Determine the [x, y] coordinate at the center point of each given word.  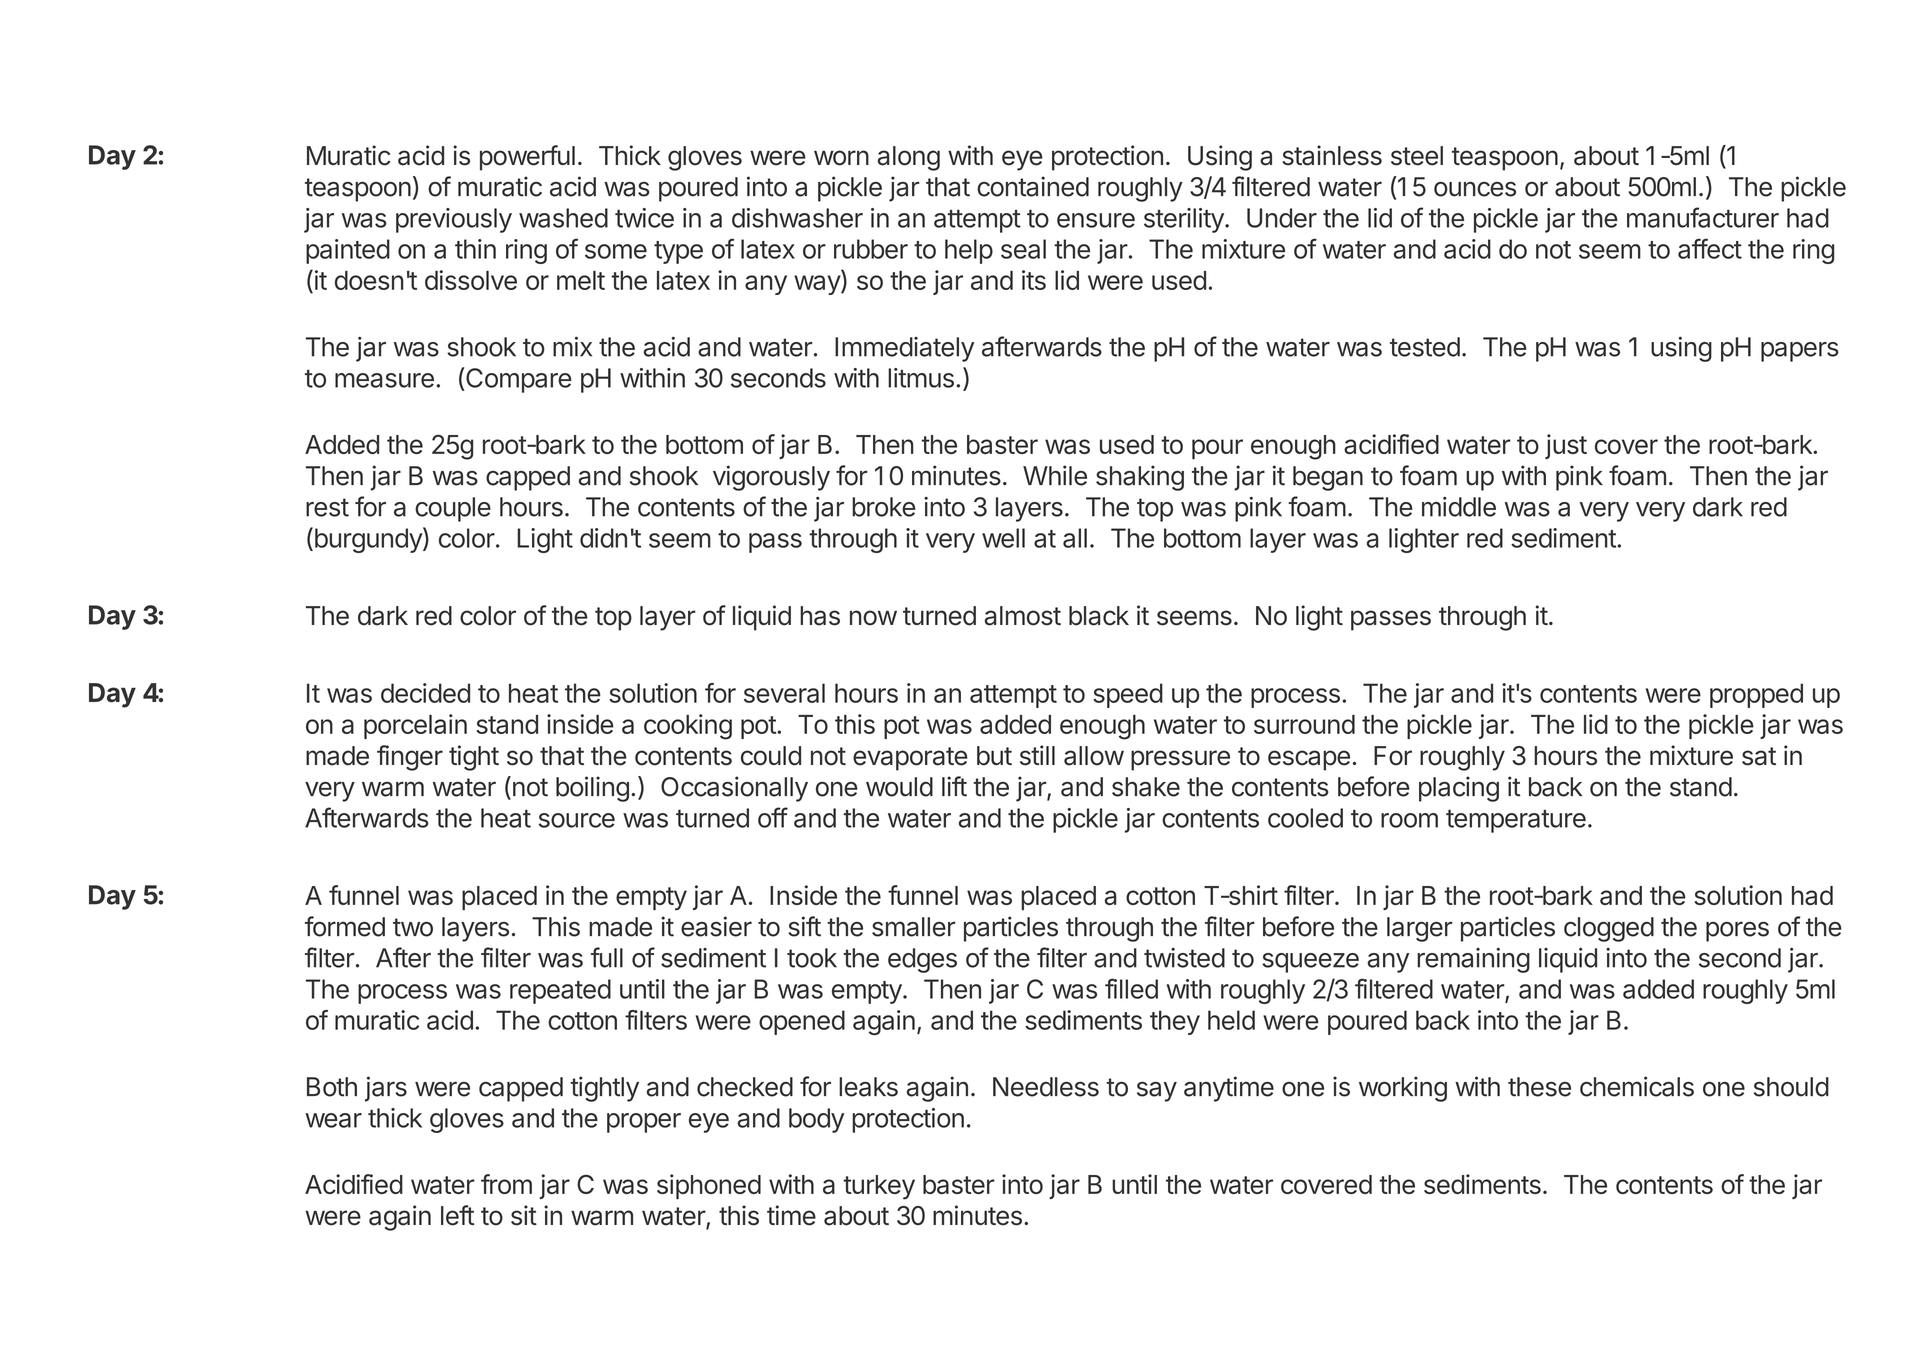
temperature [1516, 821]
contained [1033, 186]
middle [1459, 506]
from [506, 1184]
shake [1146, 787]
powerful [527, 158]
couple [453, 509]
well [1003, 538]
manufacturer [1703, 217]
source [577, 820]
